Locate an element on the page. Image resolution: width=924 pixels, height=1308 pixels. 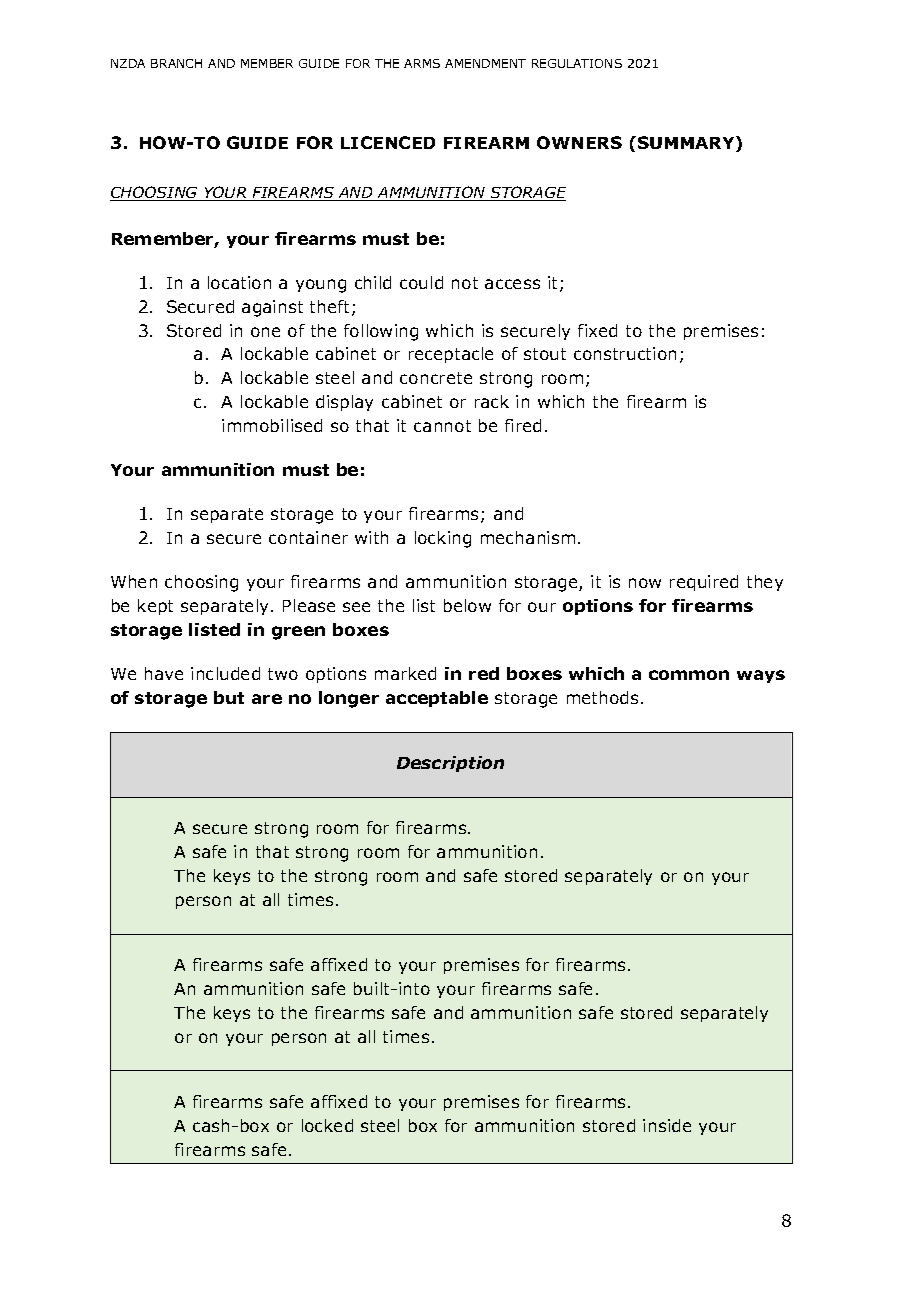
kept is located at coordinates (155, 607).
